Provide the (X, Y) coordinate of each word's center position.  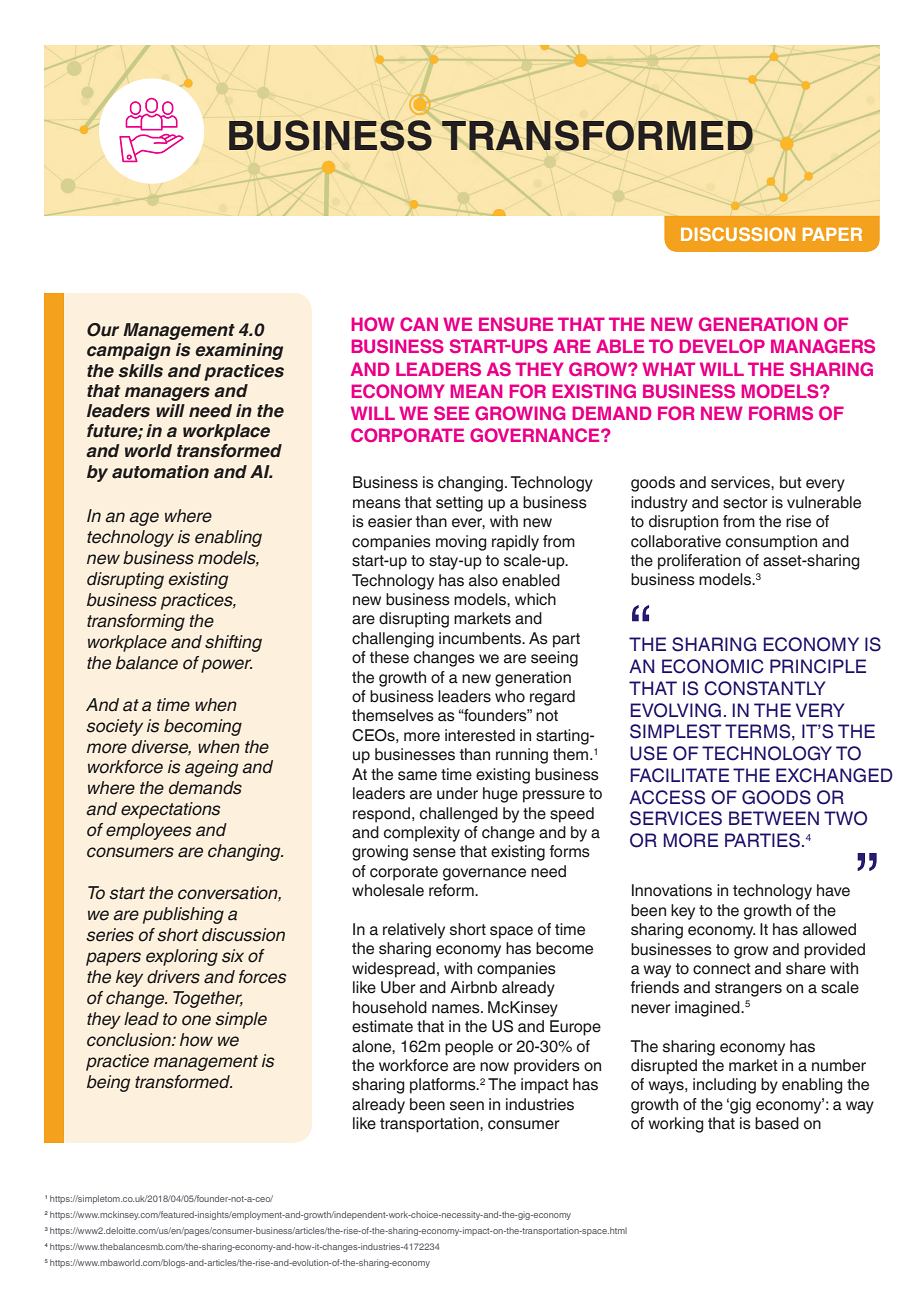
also (483, 580)
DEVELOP (722, 346)
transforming (136, 622)
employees (149, 831)
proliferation (699, 562)
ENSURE (516, 324)
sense (434, 853)
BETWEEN (774, 818)
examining (239, 351)
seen (467, 1106)
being (108, 1083)
